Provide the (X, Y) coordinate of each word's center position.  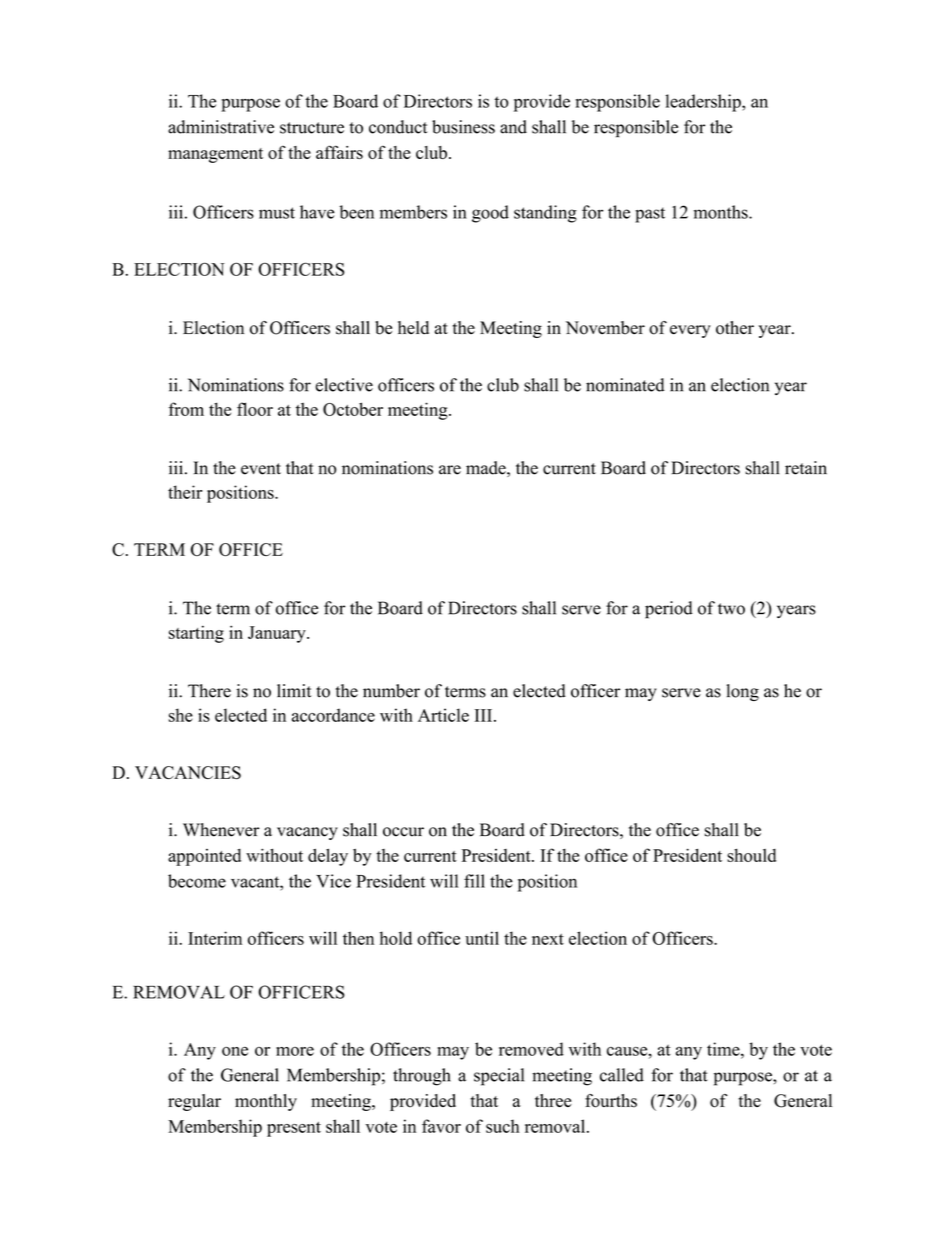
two (731, 609)
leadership (704, 103)
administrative (221, 127)
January (278, 634)
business (463, 127)
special (499, 1077)
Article (443, 715)
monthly (266, 1102)
